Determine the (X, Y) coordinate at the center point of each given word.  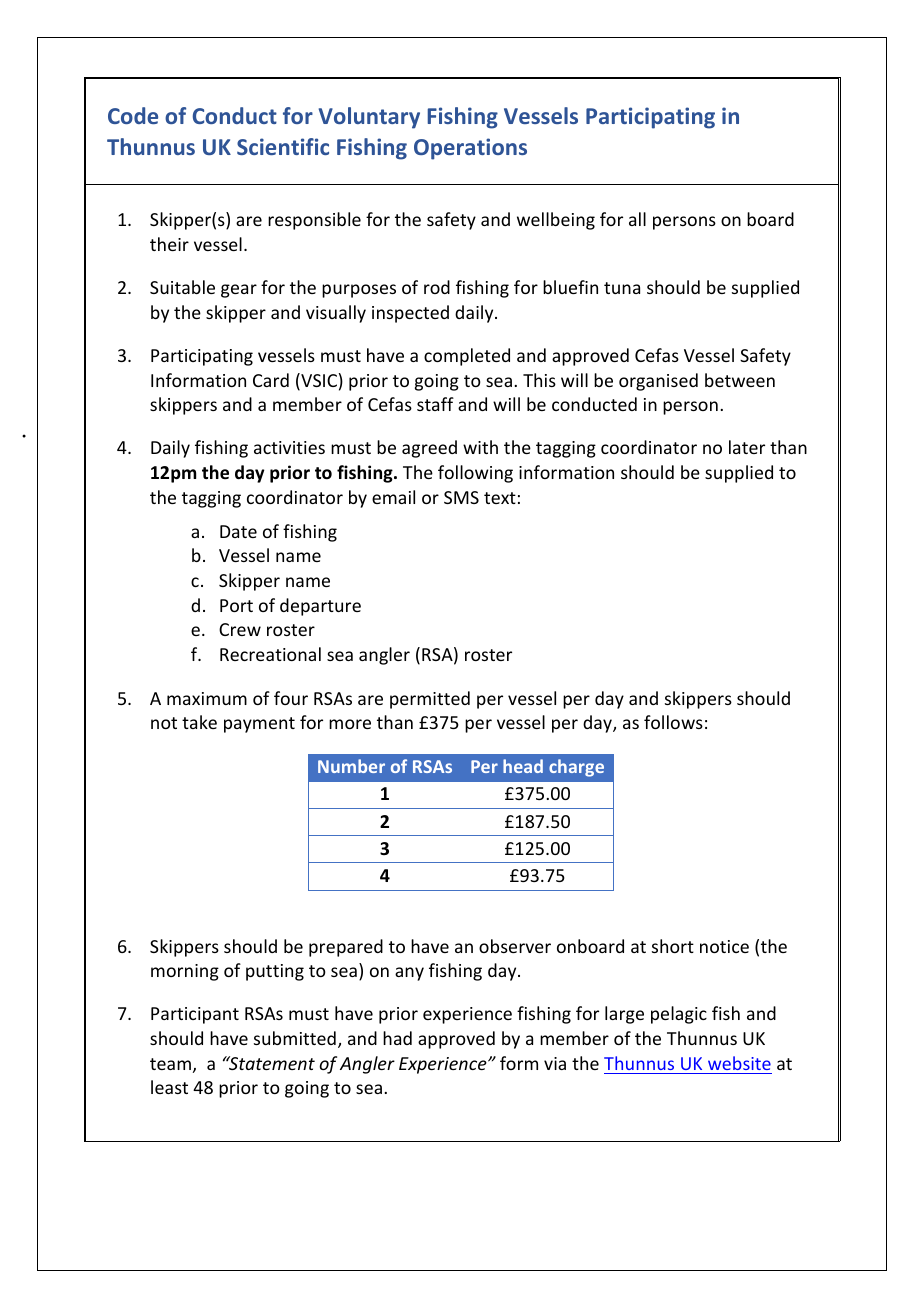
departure (320, 607)
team (170, 1064)
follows (673, 722)
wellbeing (556, 221)
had (397, 1038)
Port (236, 605)
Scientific (283, 146)
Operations (470, 149)
